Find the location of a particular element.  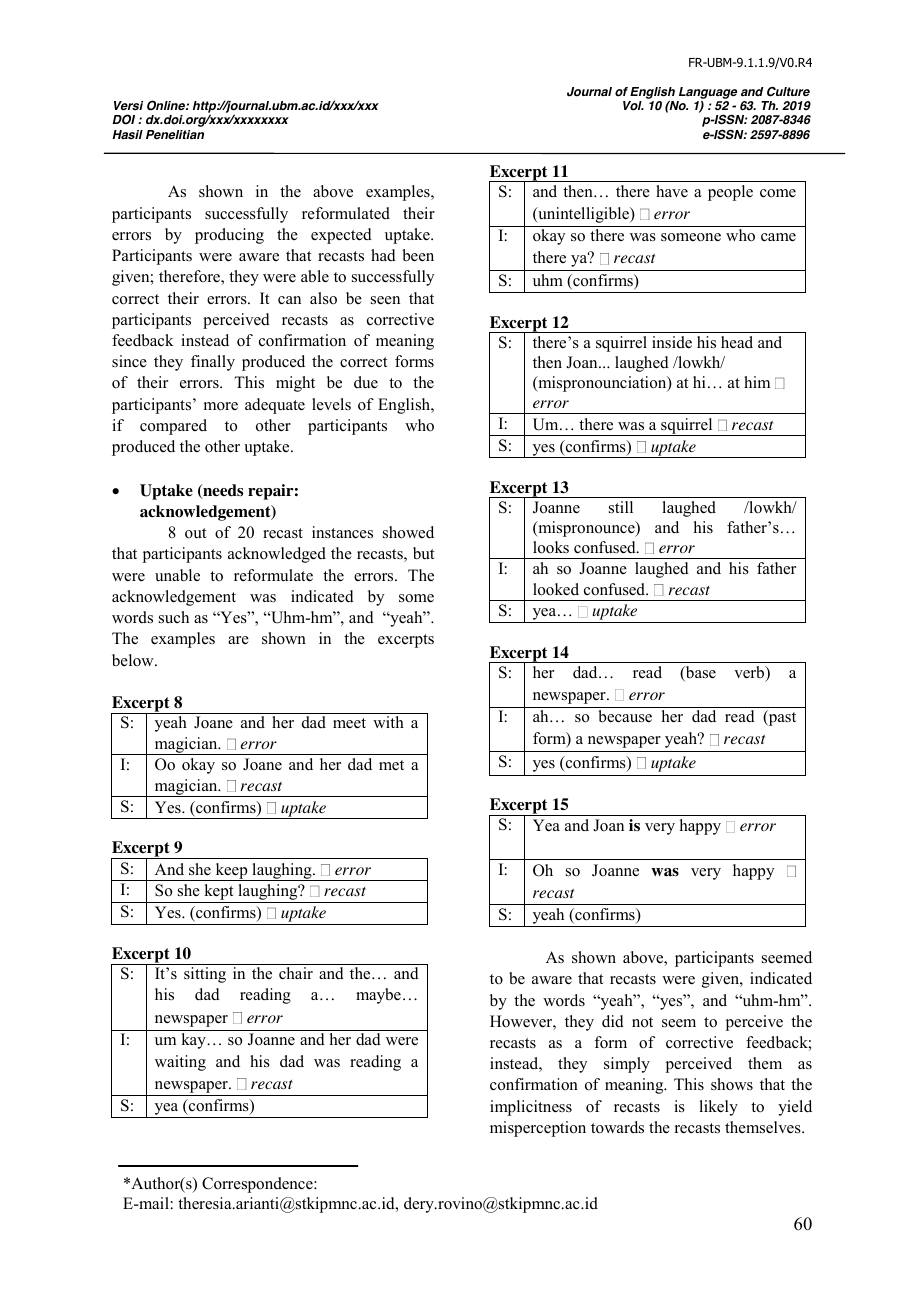

sitting is located at coordinates (205, 975).
